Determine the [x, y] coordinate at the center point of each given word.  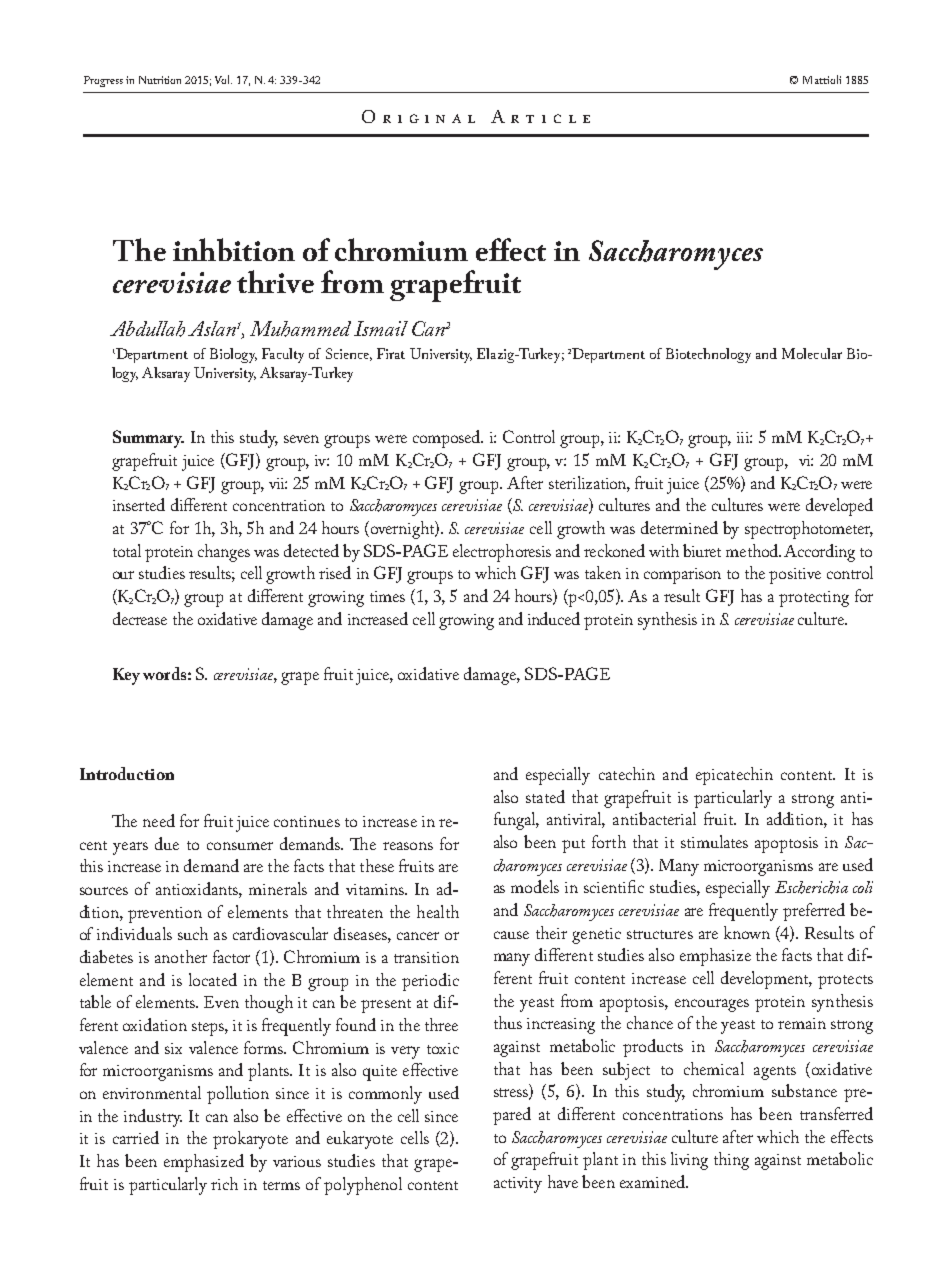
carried [136, 1137]
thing [731, 1161]
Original [418, 116]
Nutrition [160, 80]
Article [540, 116]
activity [518, 1185]
